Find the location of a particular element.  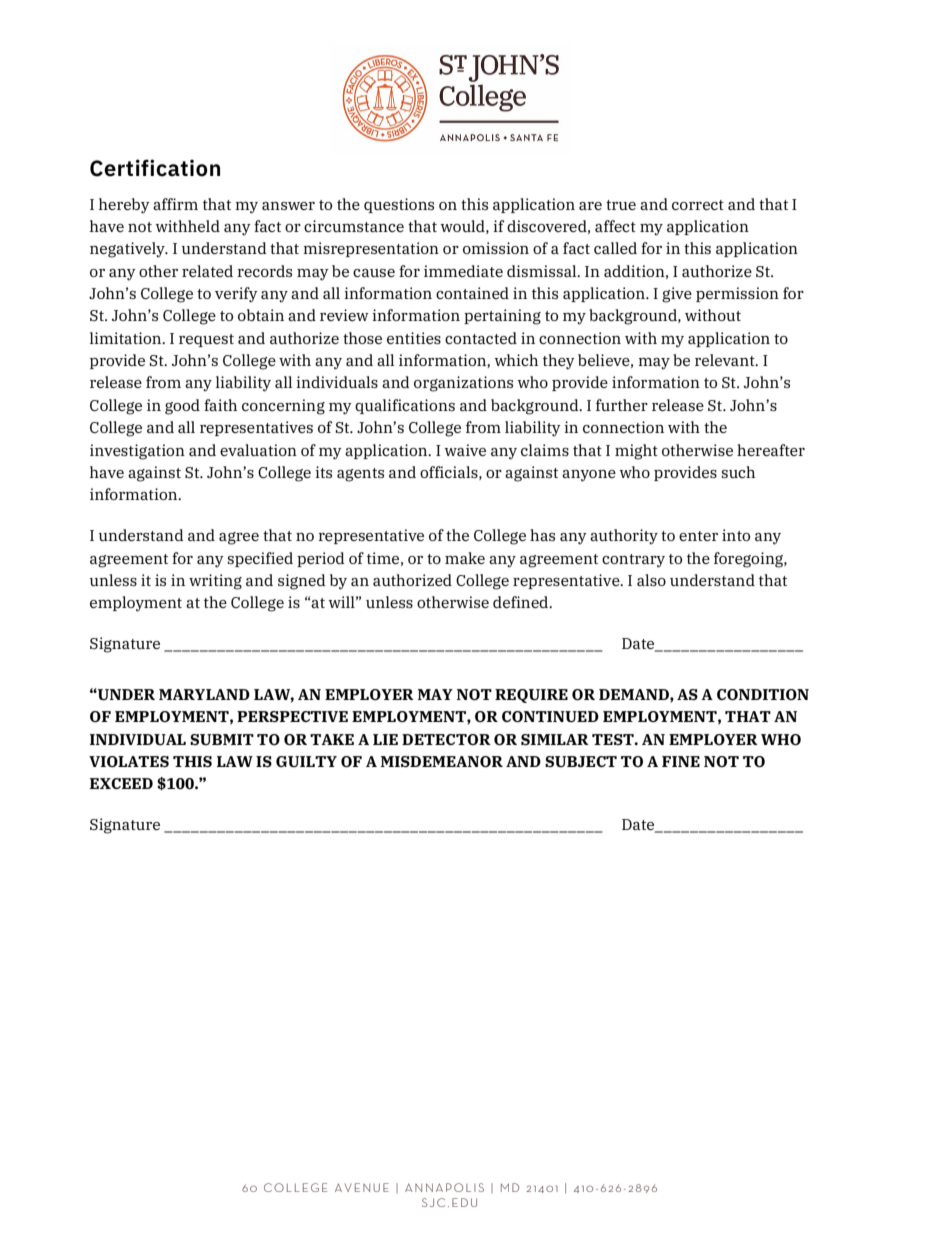

SIMILAR is located at coordinates (555, 739).
